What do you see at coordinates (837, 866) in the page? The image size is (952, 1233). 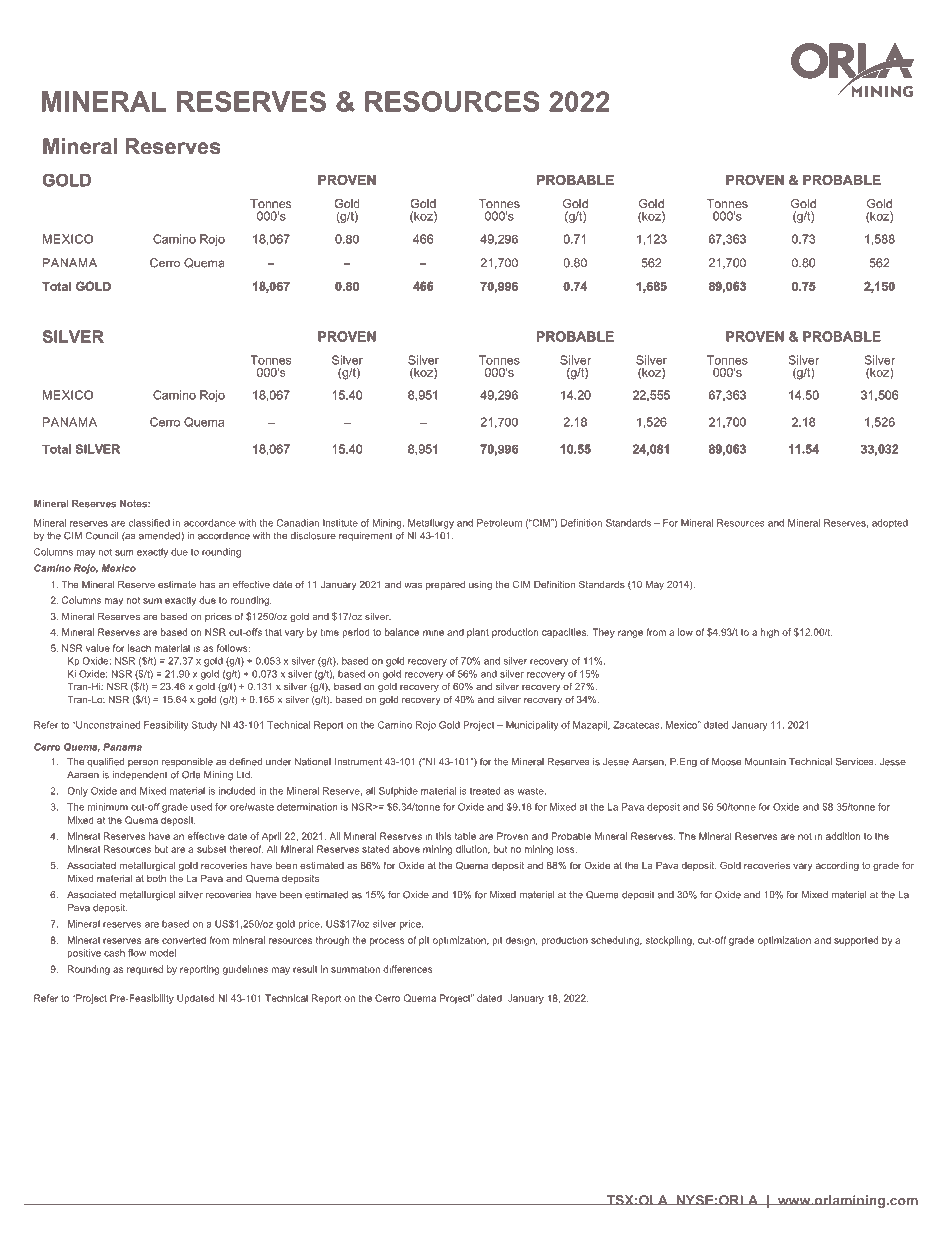 I see `according` at bounding box center [837, 866].
